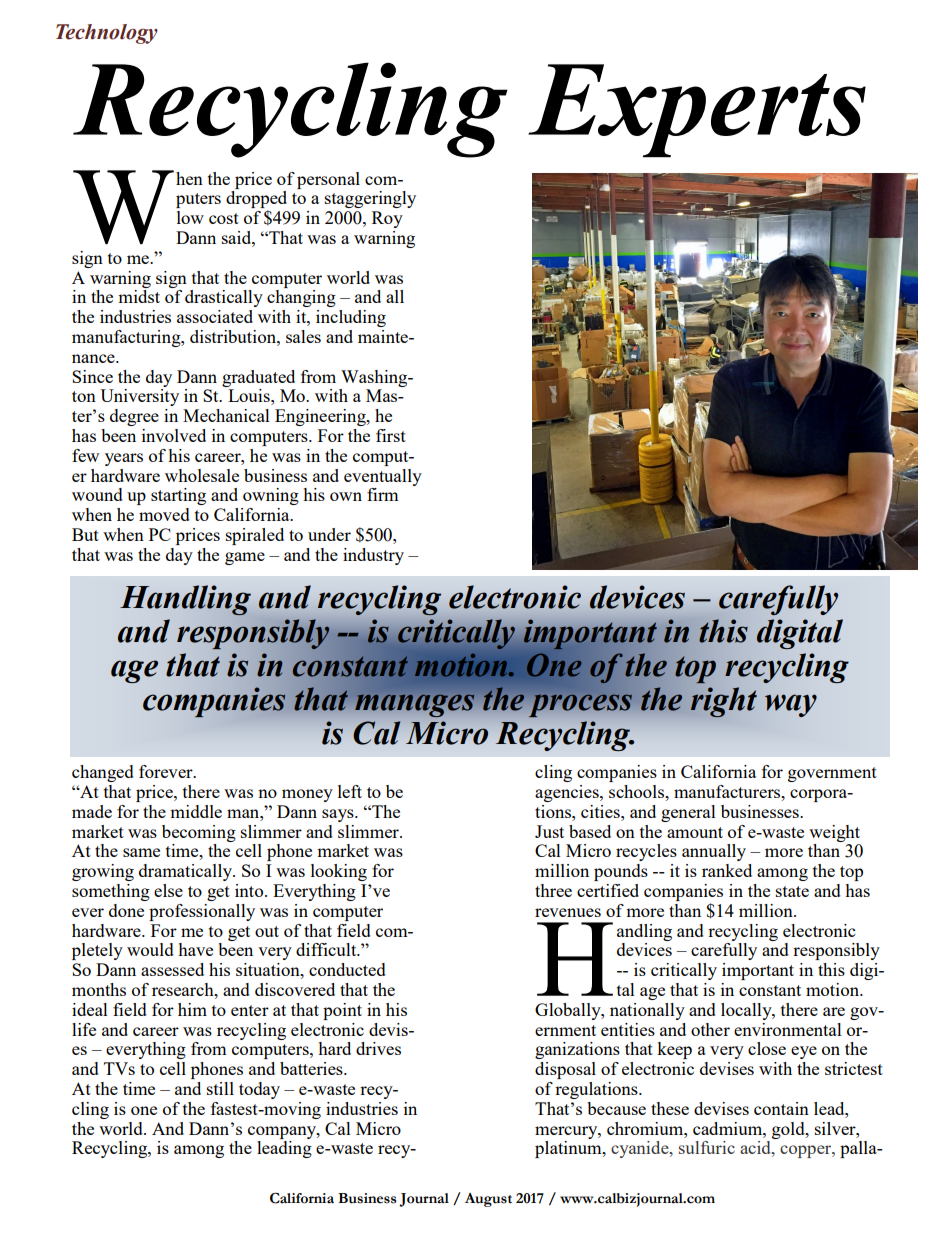 This screenshot has width=952, height=1233. I want to click on game, so click(245, 558).
